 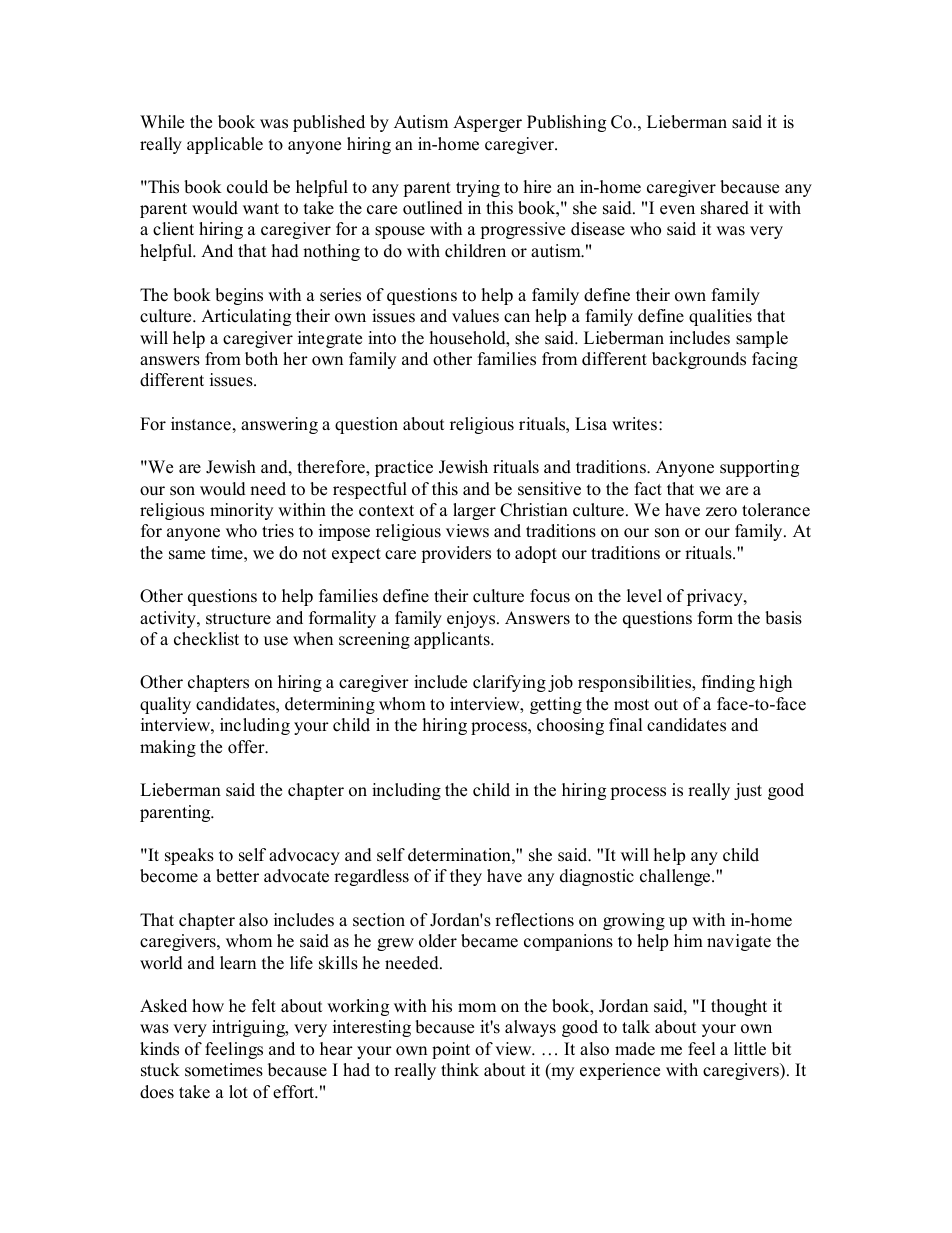 I want to click on shared, so click(x=725, y=208).
